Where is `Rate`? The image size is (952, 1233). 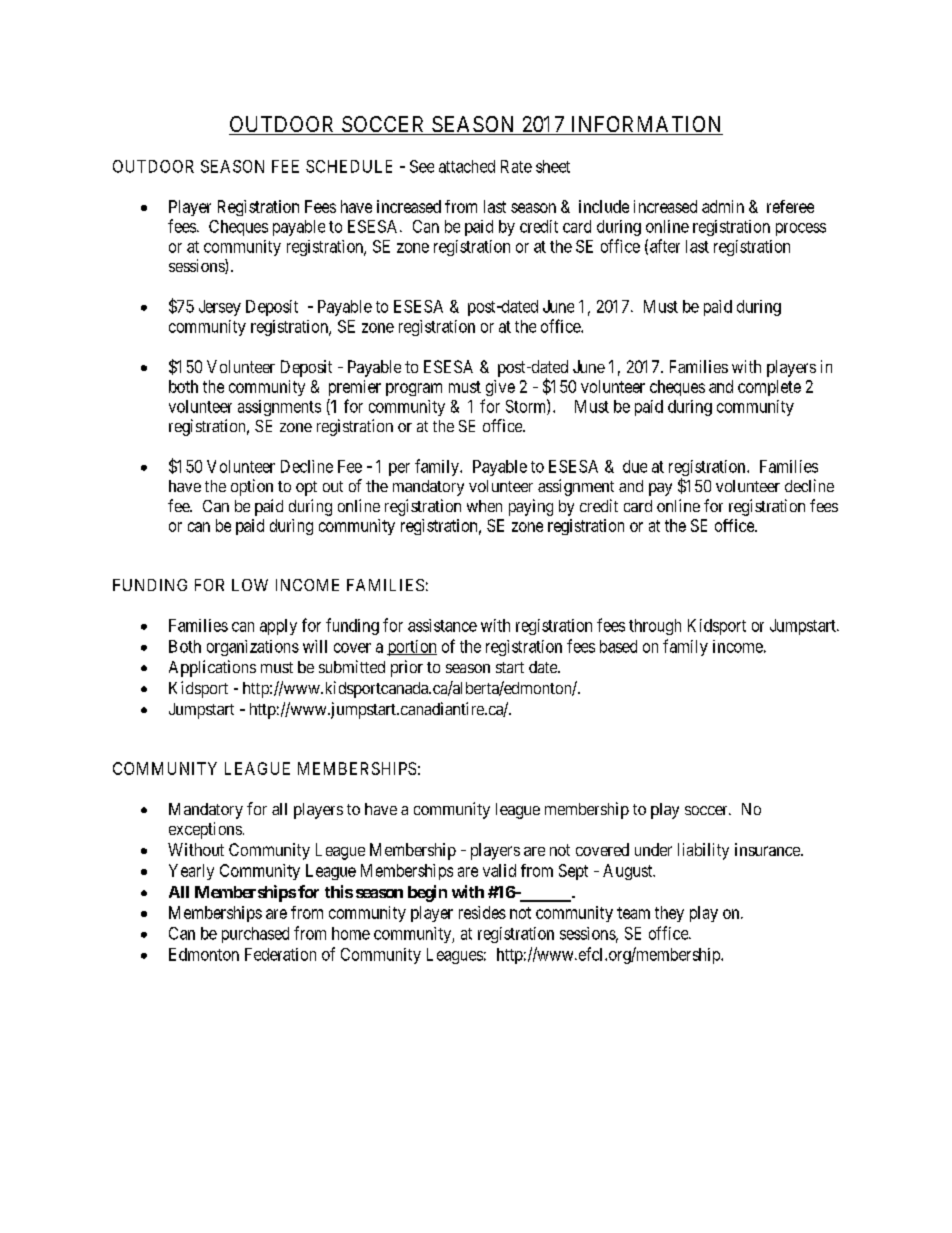 Rate is located at coordinates (516, 166).
